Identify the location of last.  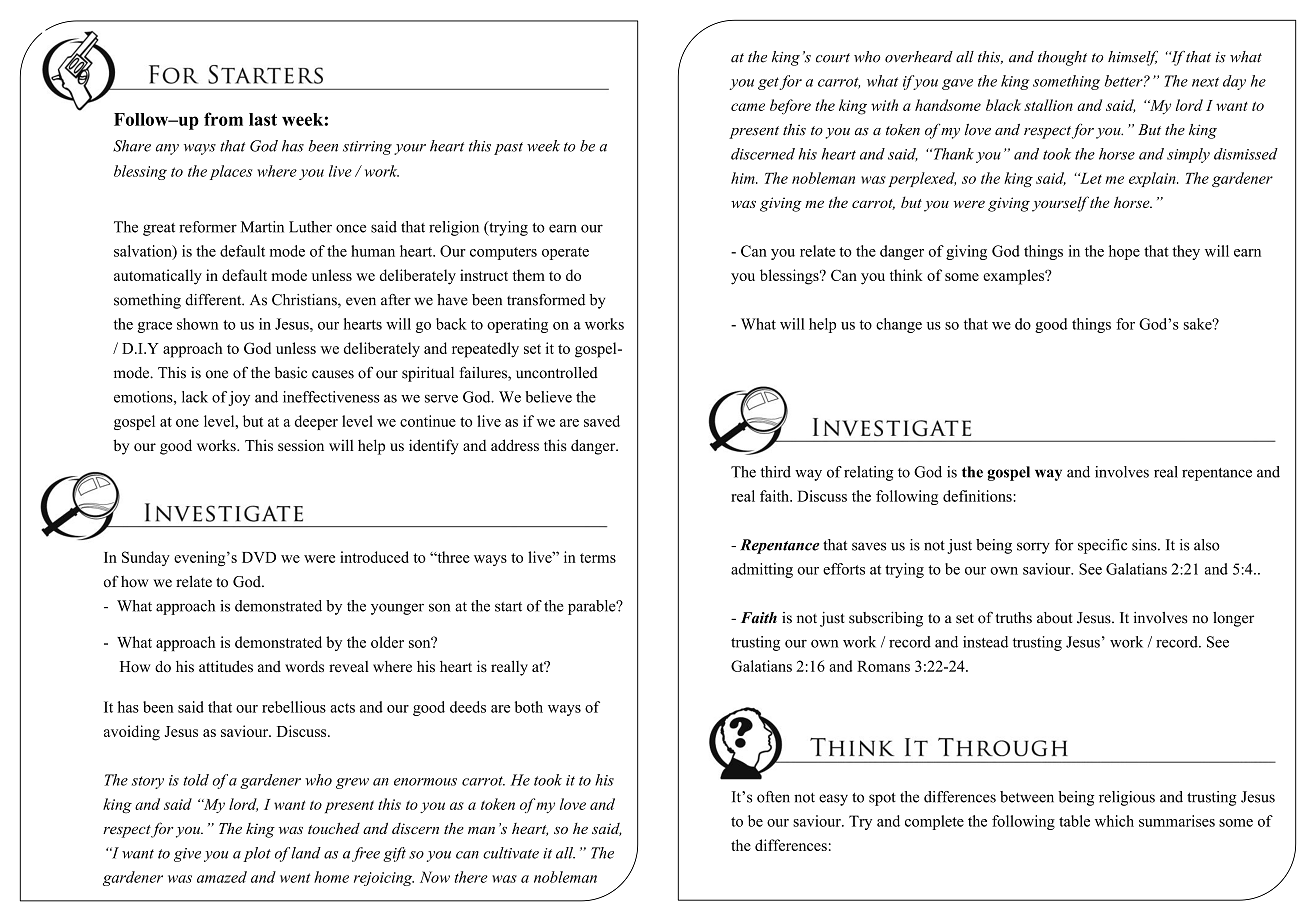
(263, 119).
